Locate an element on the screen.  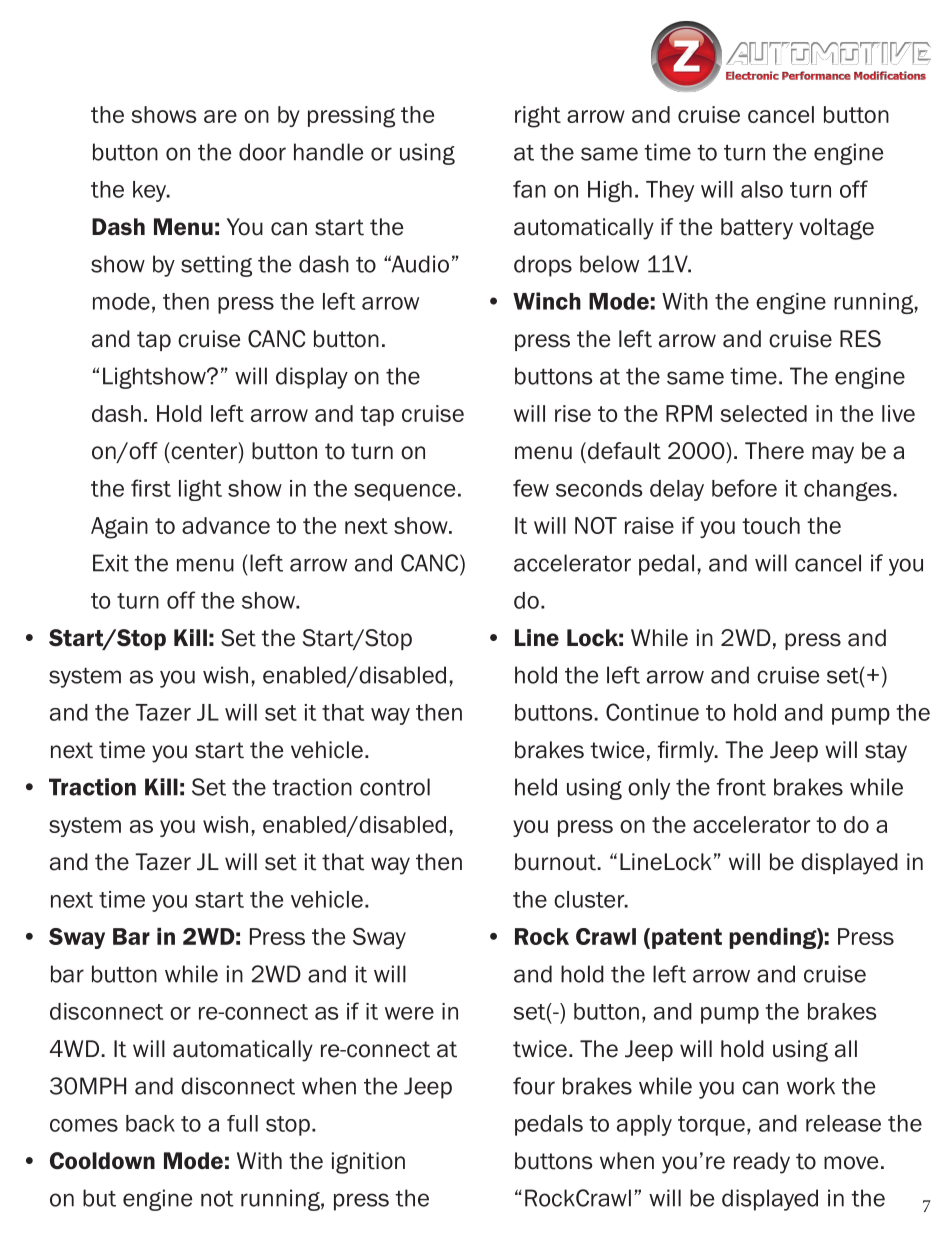
few is located at coordinates (531, 488).
